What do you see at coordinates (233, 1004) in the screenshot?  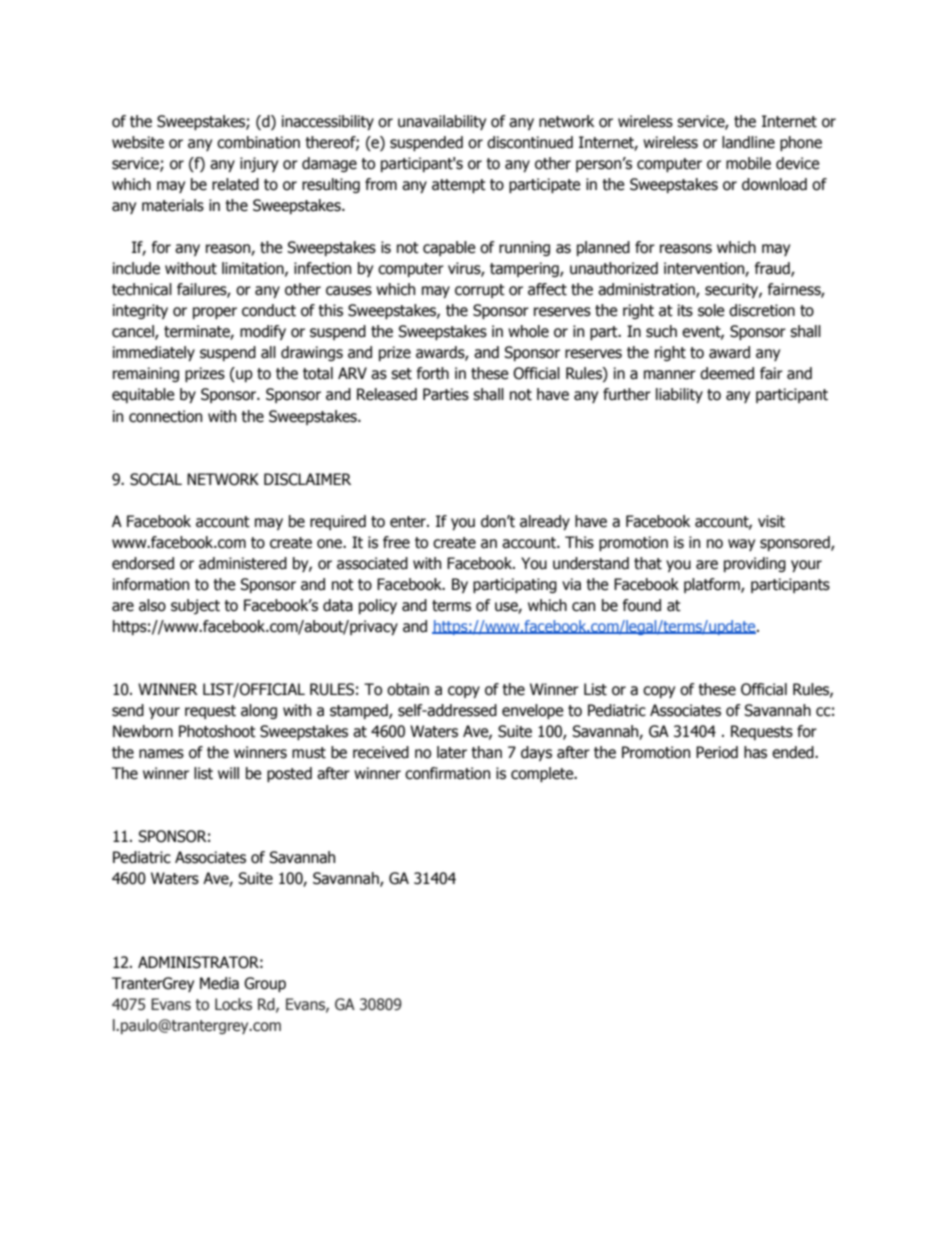 I see `Locks` at bounding box center [233, 1004].
